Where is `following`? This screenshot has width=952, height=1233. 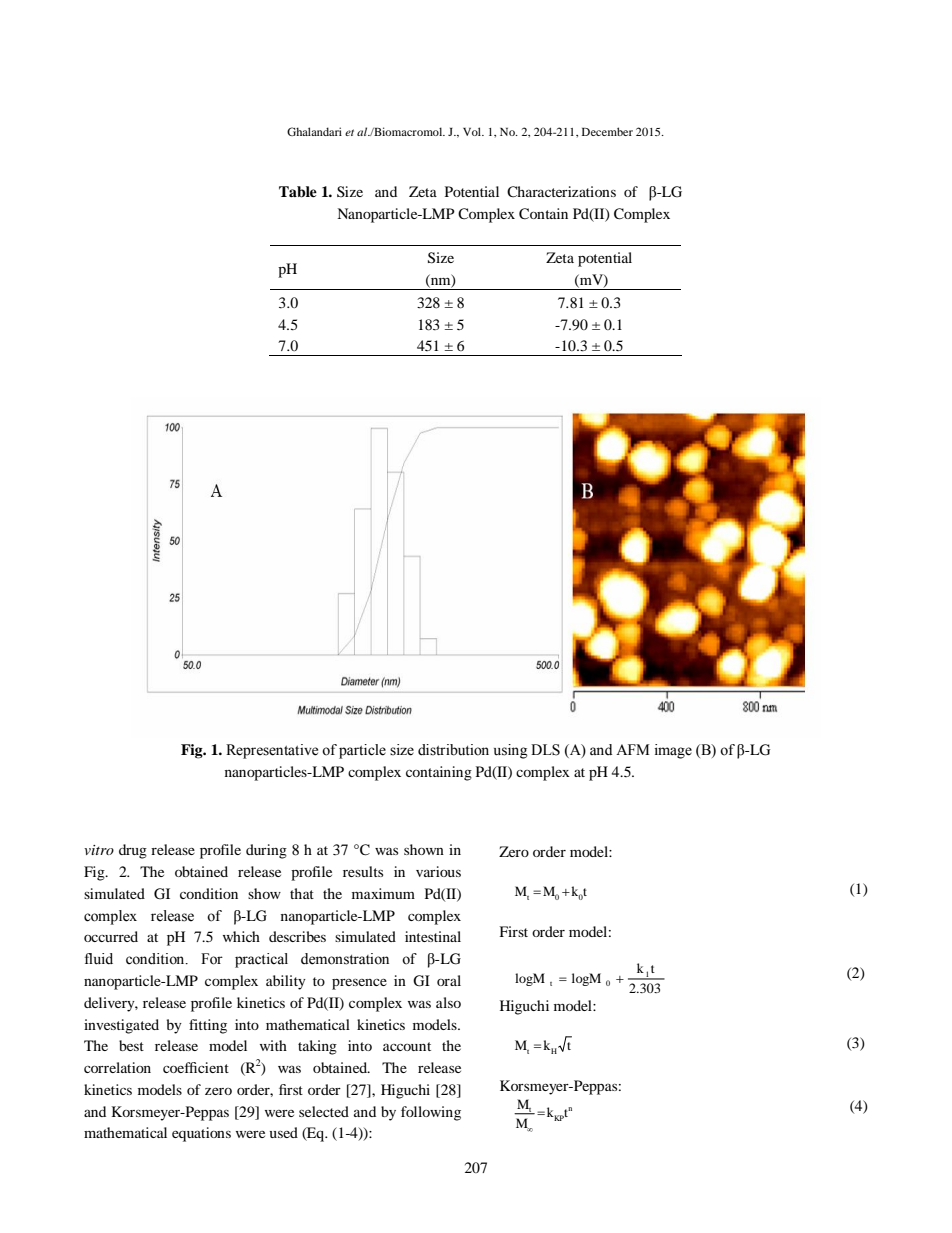
following is located at coordinates (431, 1113).
